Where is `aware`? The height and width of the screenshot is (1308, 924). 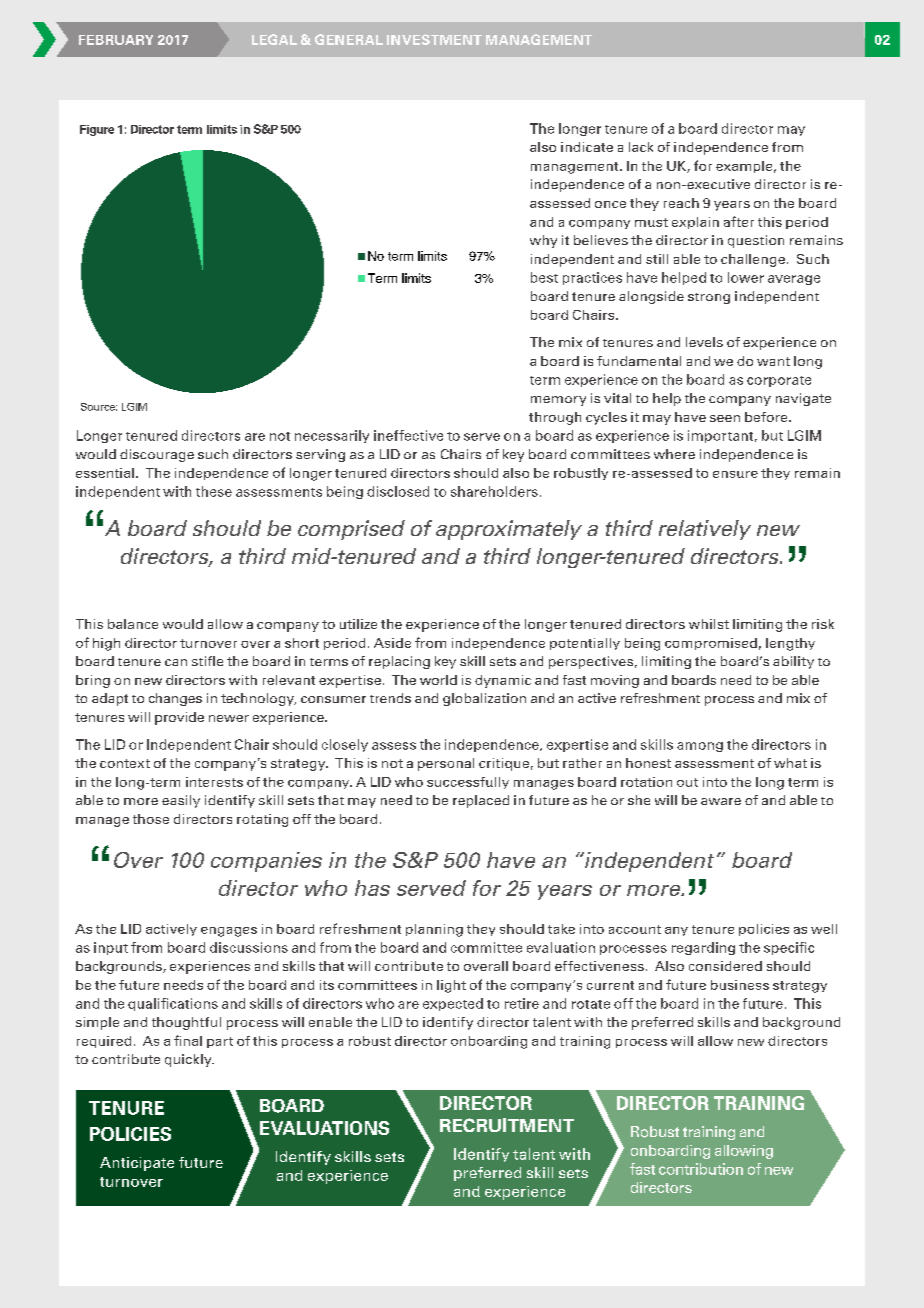 aware is located at coordinates (721, 801).
